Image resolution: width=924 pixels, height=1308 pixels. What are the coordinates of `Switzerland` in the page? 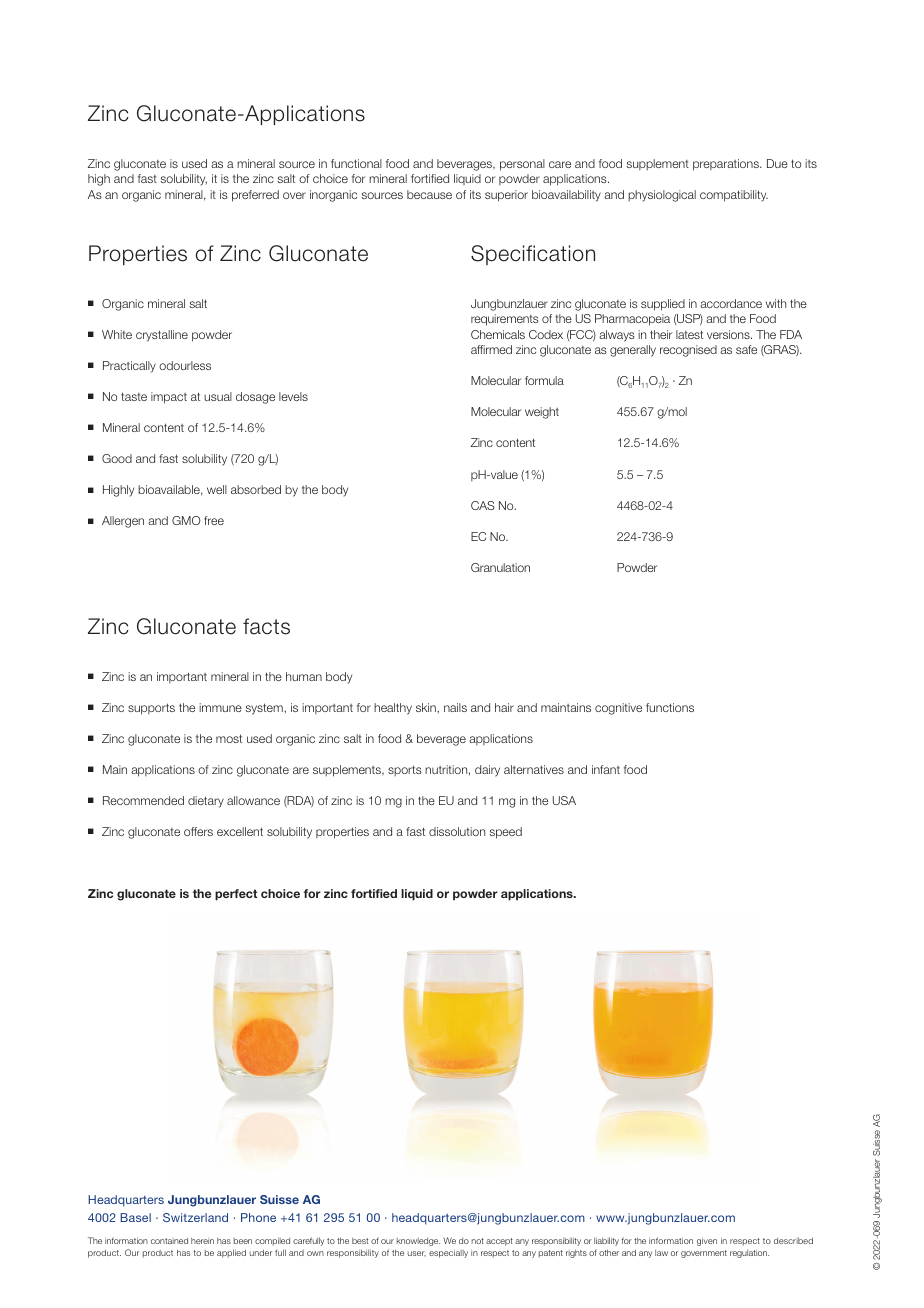 It's located at (195, 1217).
